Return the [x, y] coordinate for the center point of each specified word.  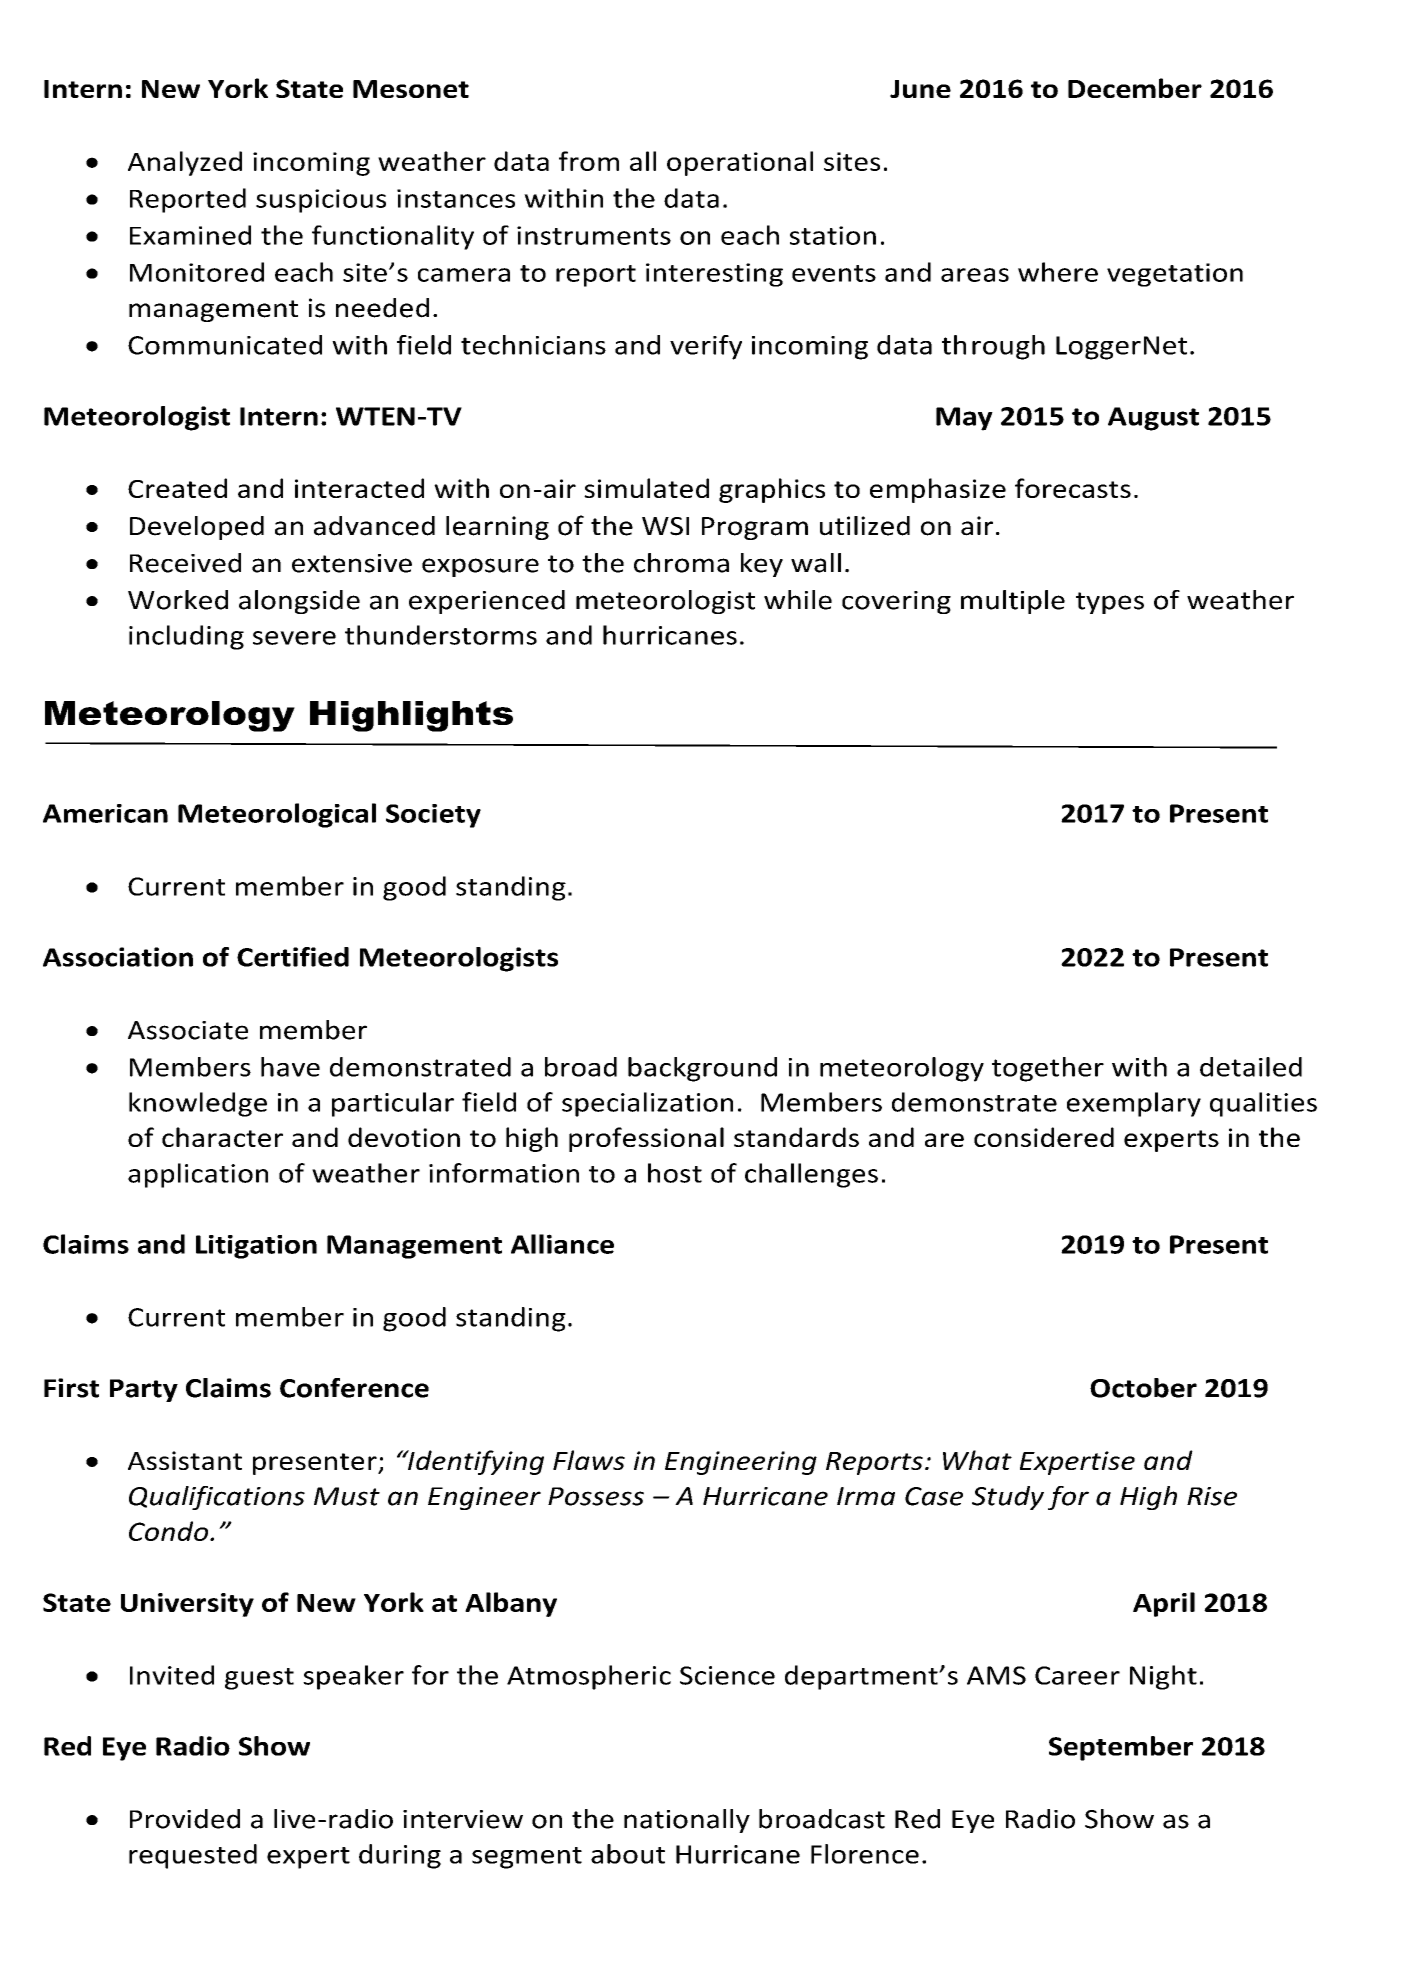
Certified [293, 957]
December [1135, 88]
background [702, 1069]
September [1121, 1748]
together [1048, 1069]
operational [740, 163]
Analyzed [185, 163]
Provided [185, 1819]
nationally [687, 1821]
